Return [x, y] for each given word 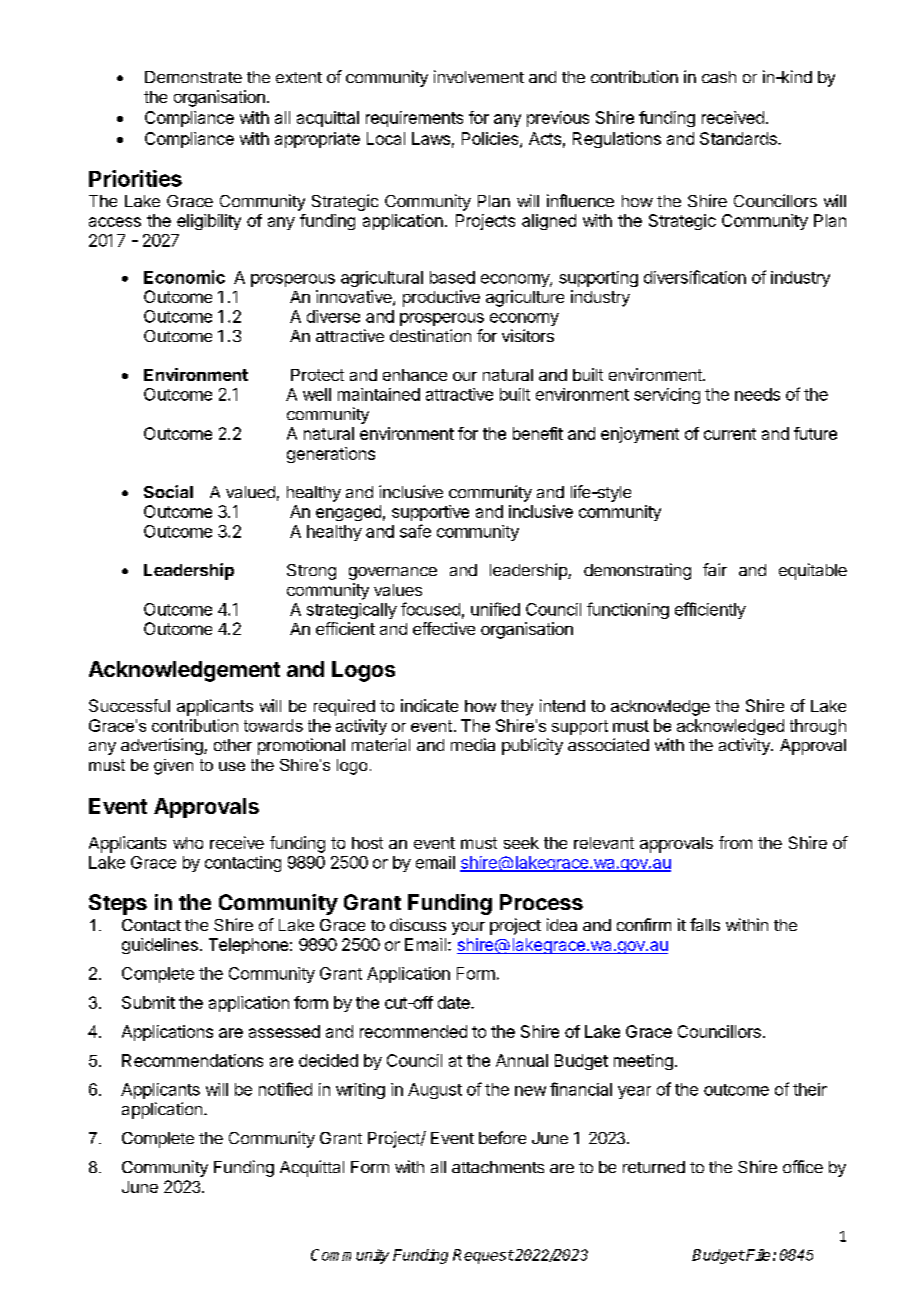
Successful [129, 705]
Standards [739, 138]
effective [444, 628]
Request [483, 1256]
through [818, 727]
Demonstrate [193, 77]
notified [285, 1089]
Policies [491, 139]
